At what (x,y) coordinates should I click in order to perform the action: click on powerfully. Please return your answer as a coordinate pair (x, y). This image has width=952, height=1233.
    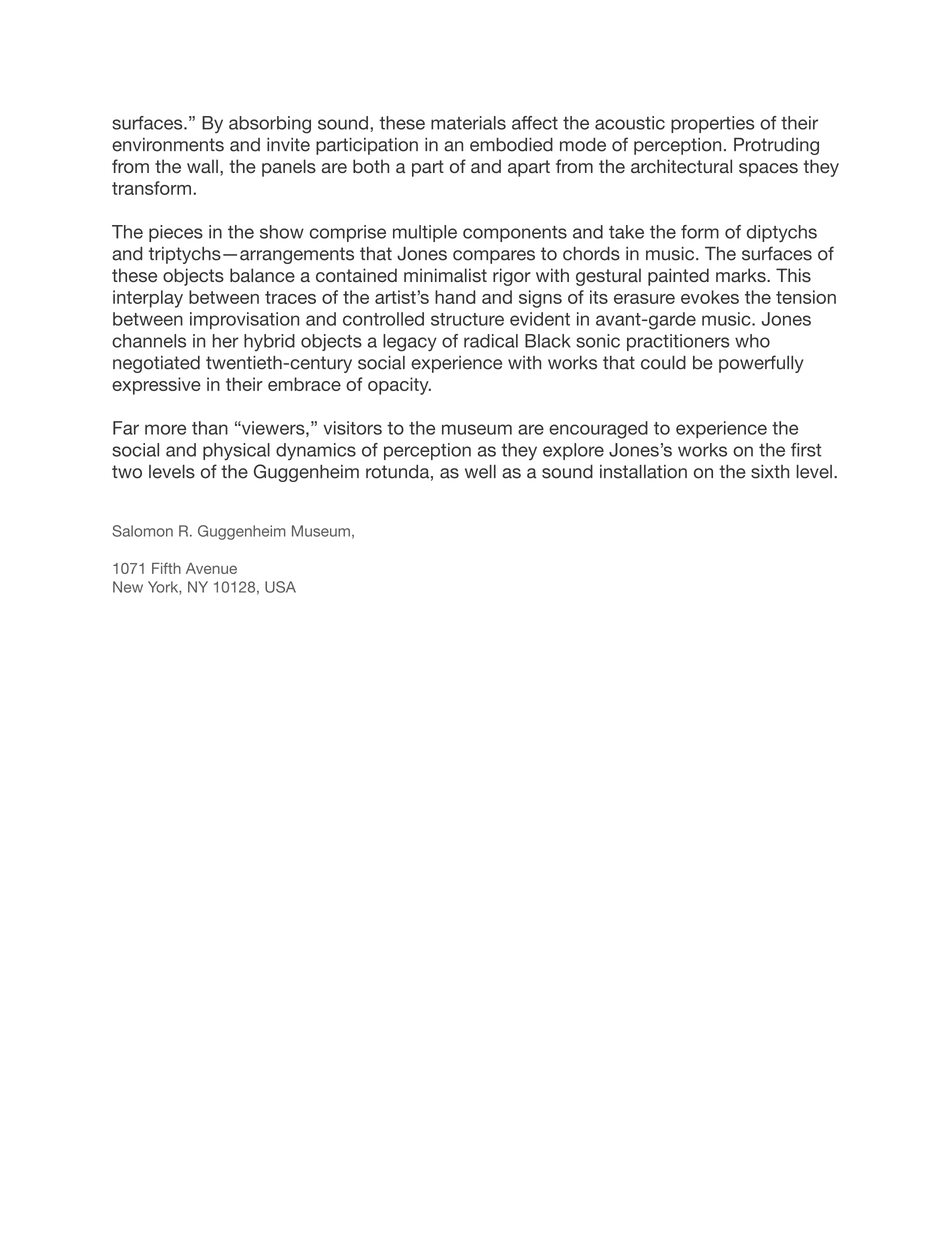
    Looking at the image, I should click on (761, 364).
